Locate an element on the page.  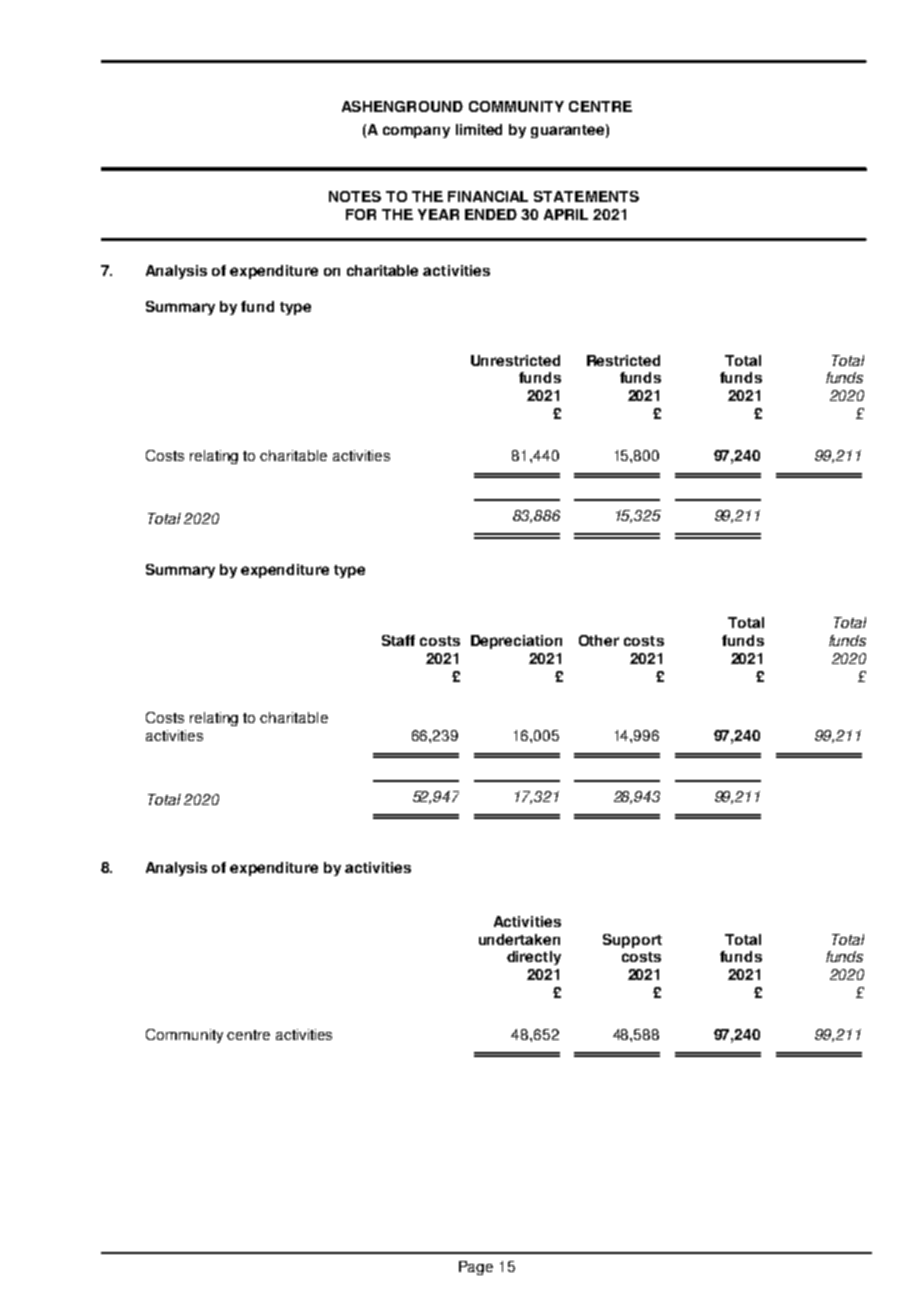
company is located at coordinates (416, 132).
